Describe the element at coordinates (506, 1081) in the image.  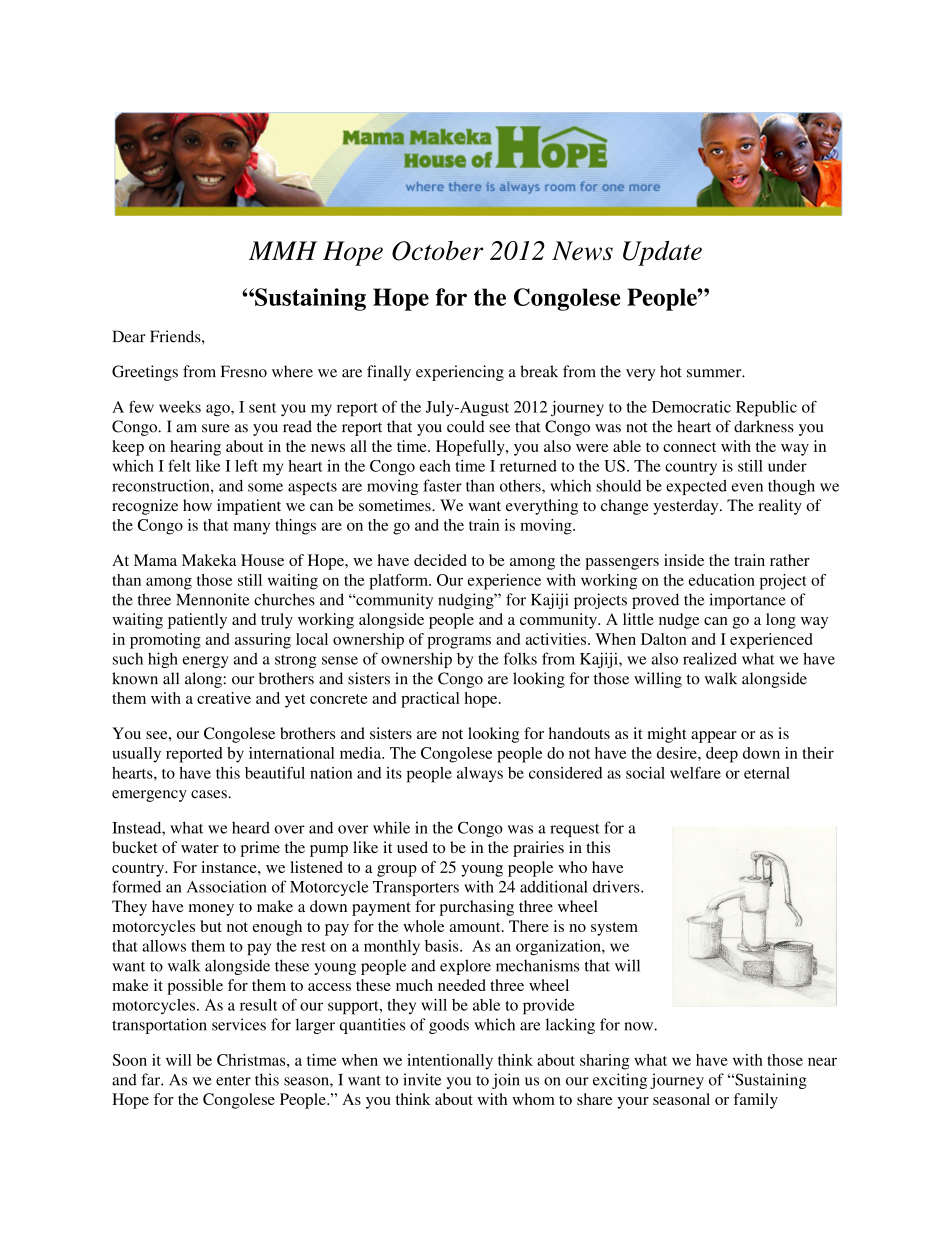
I see `join` at that location.
